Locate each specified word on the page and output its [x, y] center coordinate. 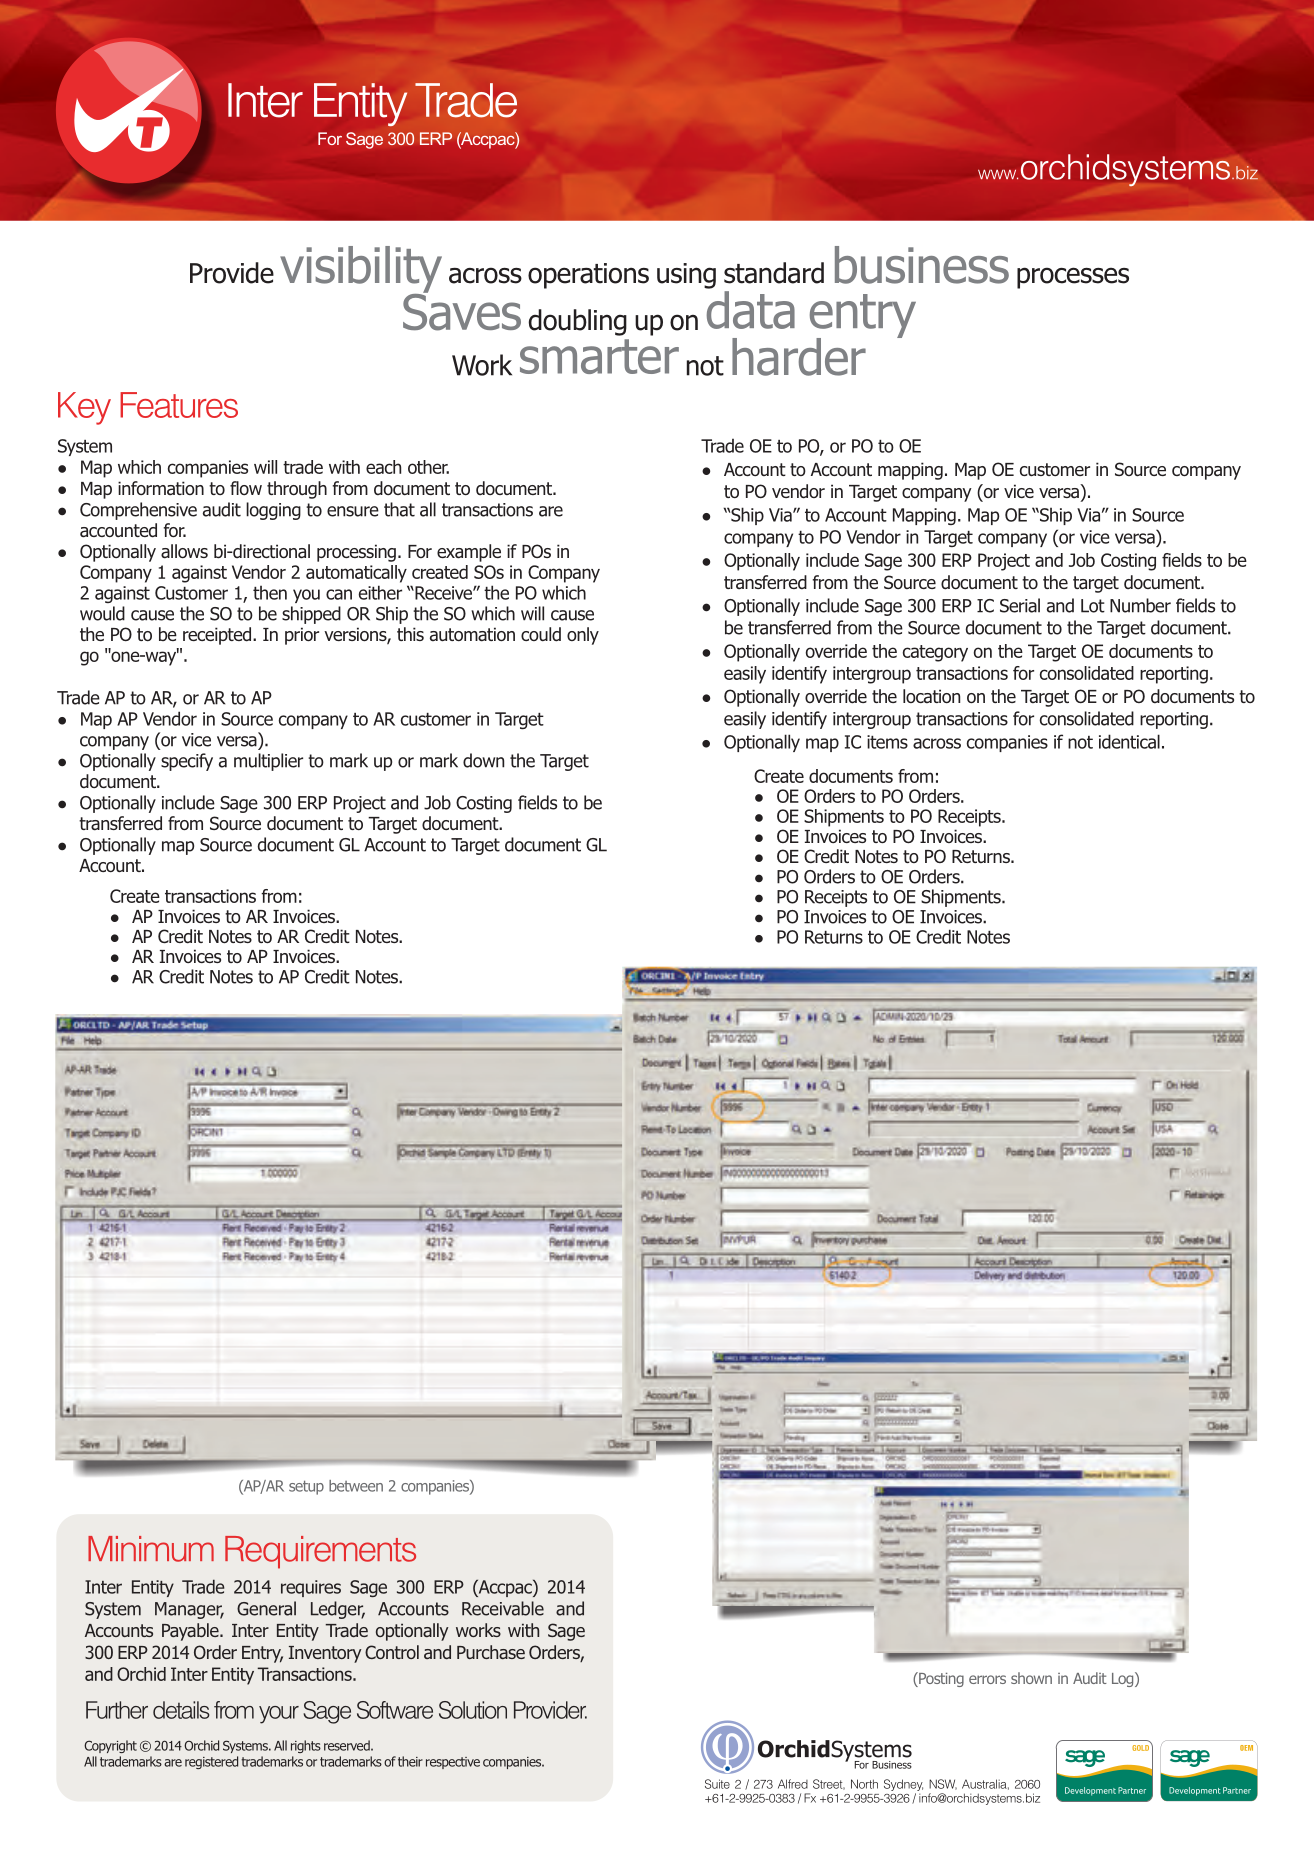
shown [1031, 1678]
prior [302, 636]
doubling [578, 322]
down [483, 760]
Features [179, 405]
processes [1073, 278]
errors [987, 1679]
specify [187, 762]
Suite [717, 1784]
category [935, 653]
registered [211, 1762]
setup [306, 1487]
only [583, 636]
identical [1129, 741]
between [356, 1486]
